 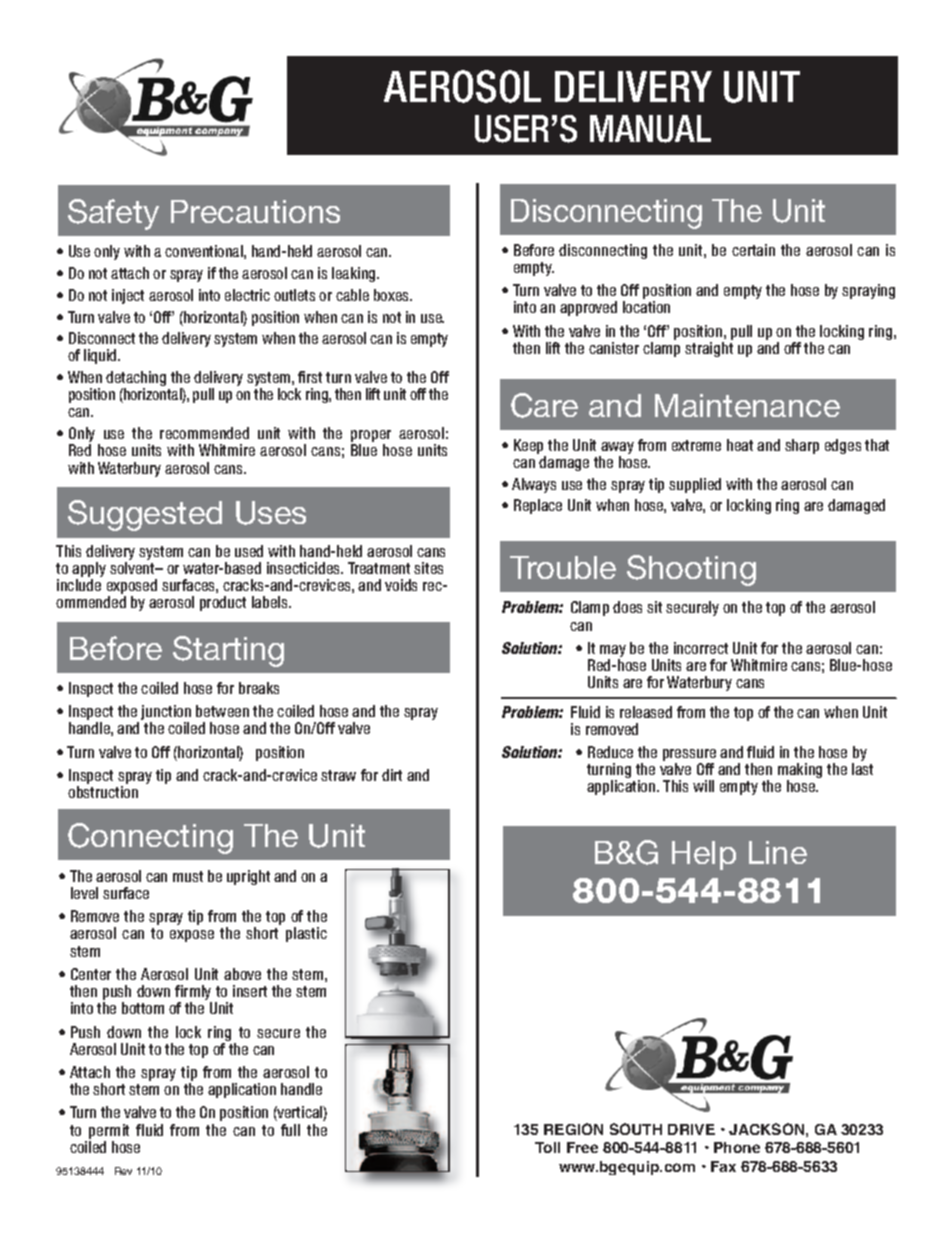 What do you see at coordinates (701, 648) in the screenshot?
I see `incorrect` at bounding box center [701, 648].
